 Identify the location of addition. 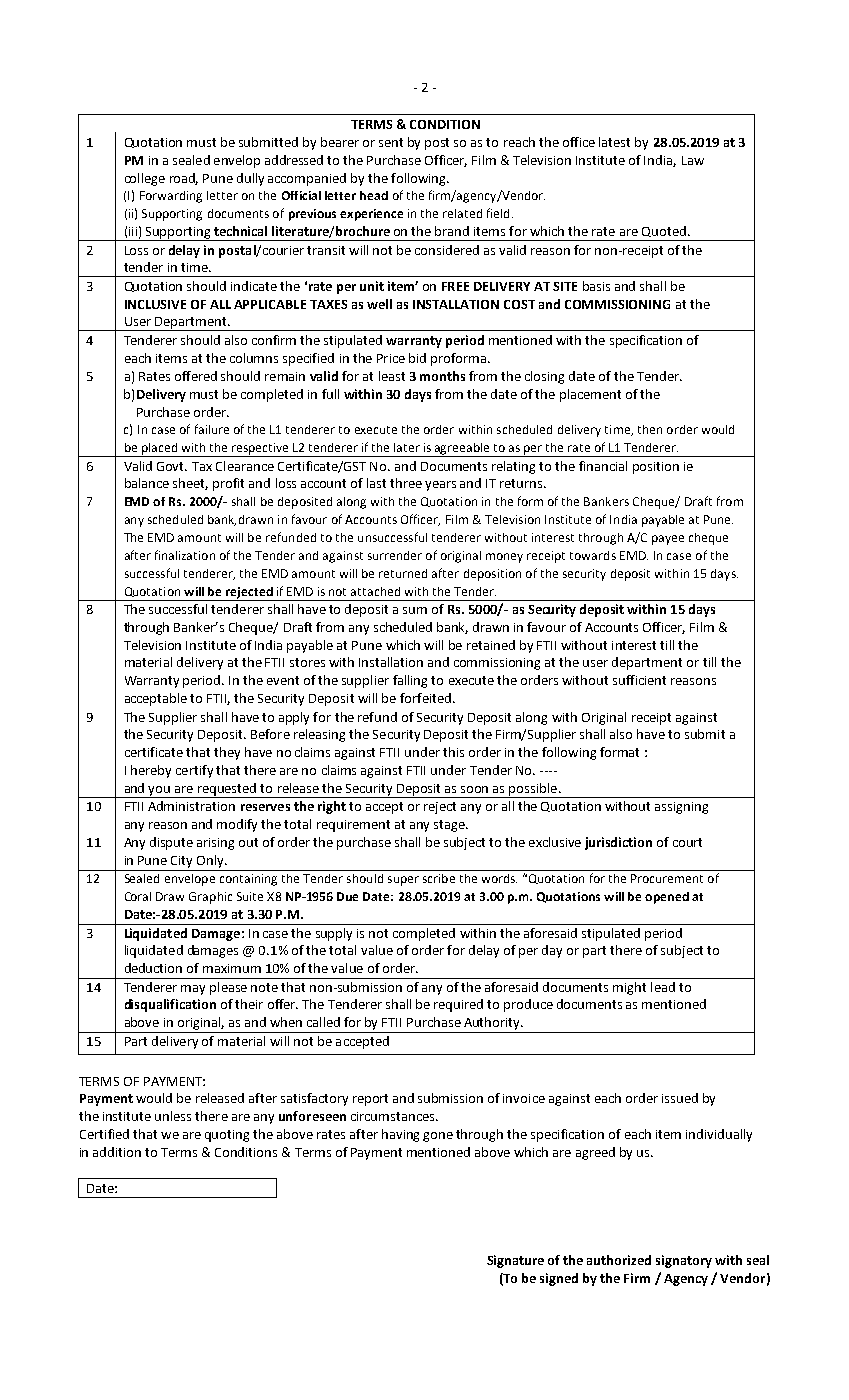
(117, 1152).
